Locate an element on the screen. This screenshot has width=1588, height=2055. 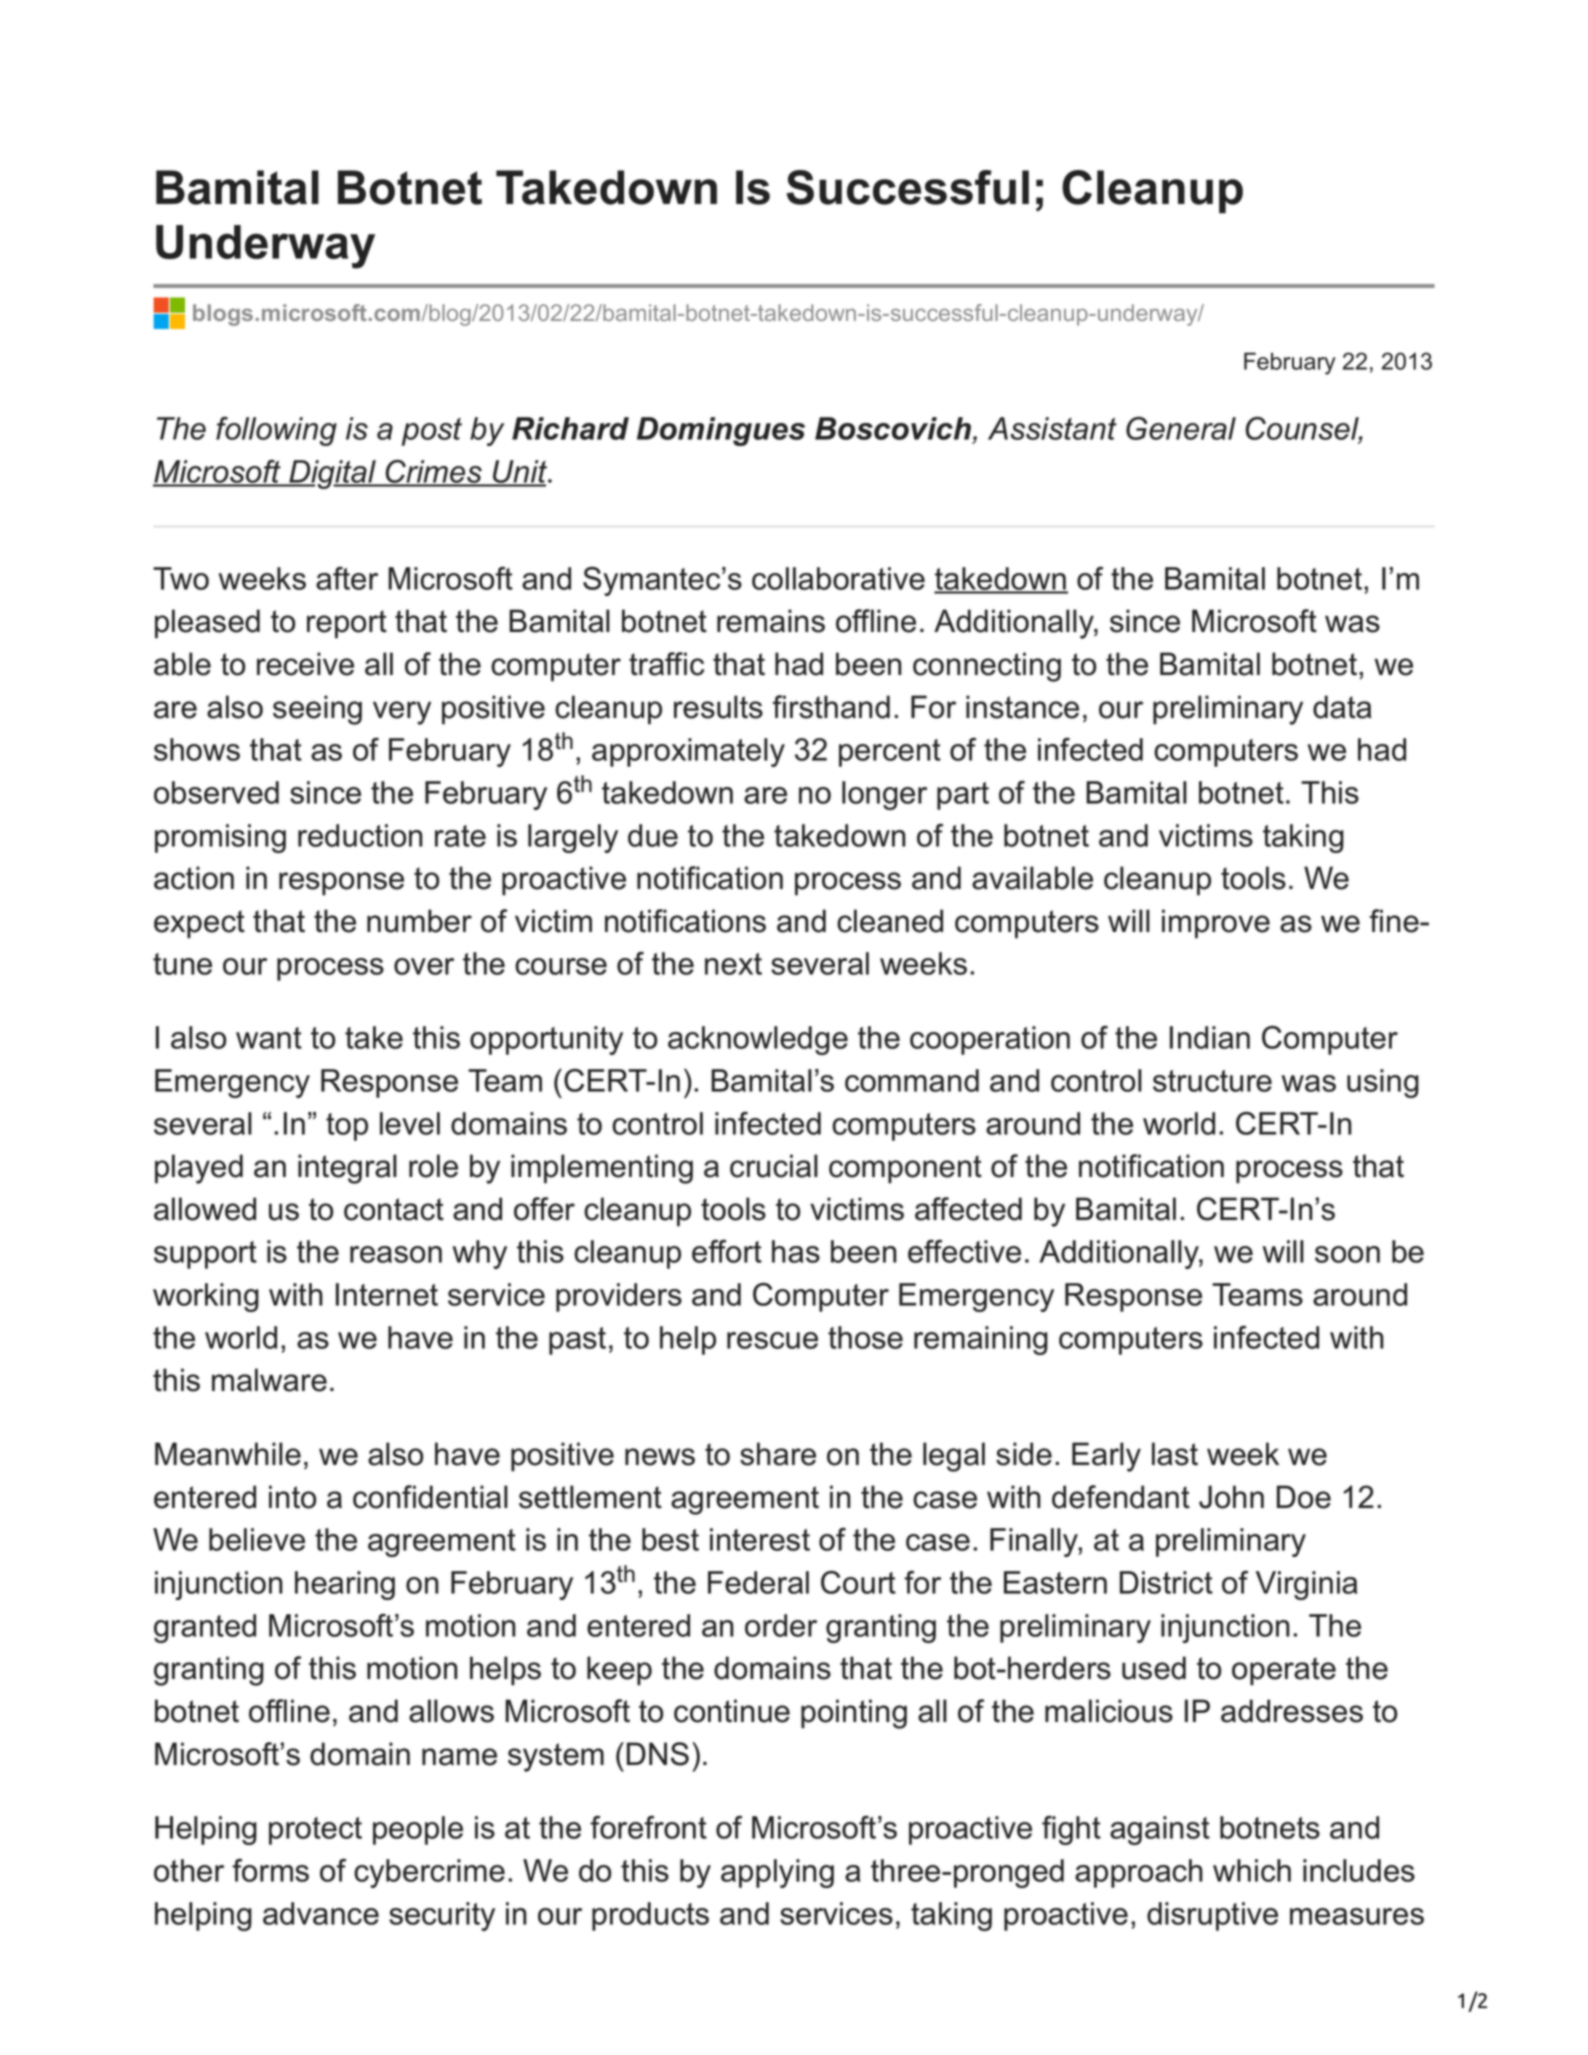
forms is located at coordinates (270, 1870).
